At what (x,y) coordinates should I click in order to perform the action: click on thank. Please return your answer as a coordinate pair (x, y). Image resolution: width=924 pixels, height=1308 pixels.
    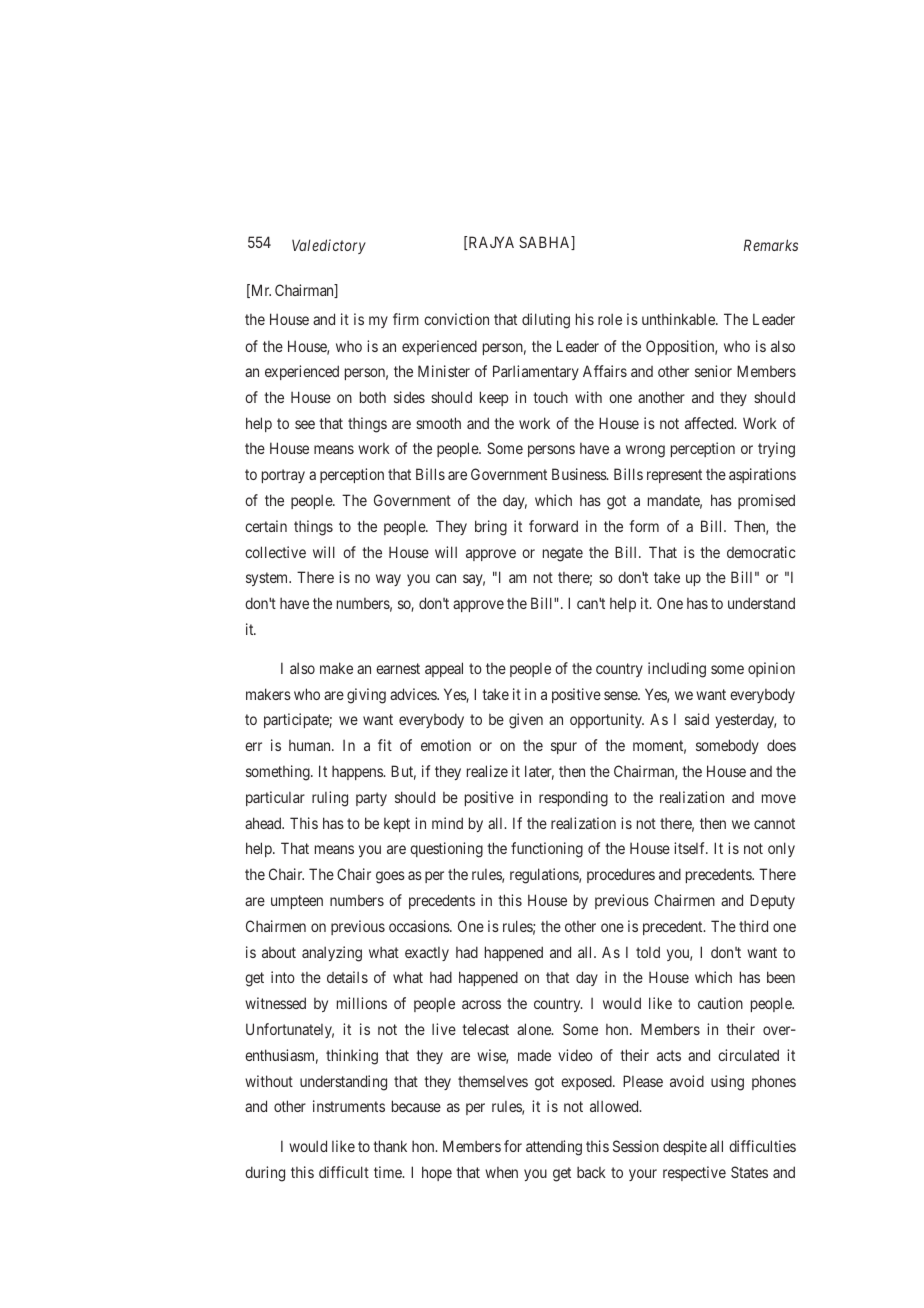
    Looking at the image, I should click on (390, 1146).
